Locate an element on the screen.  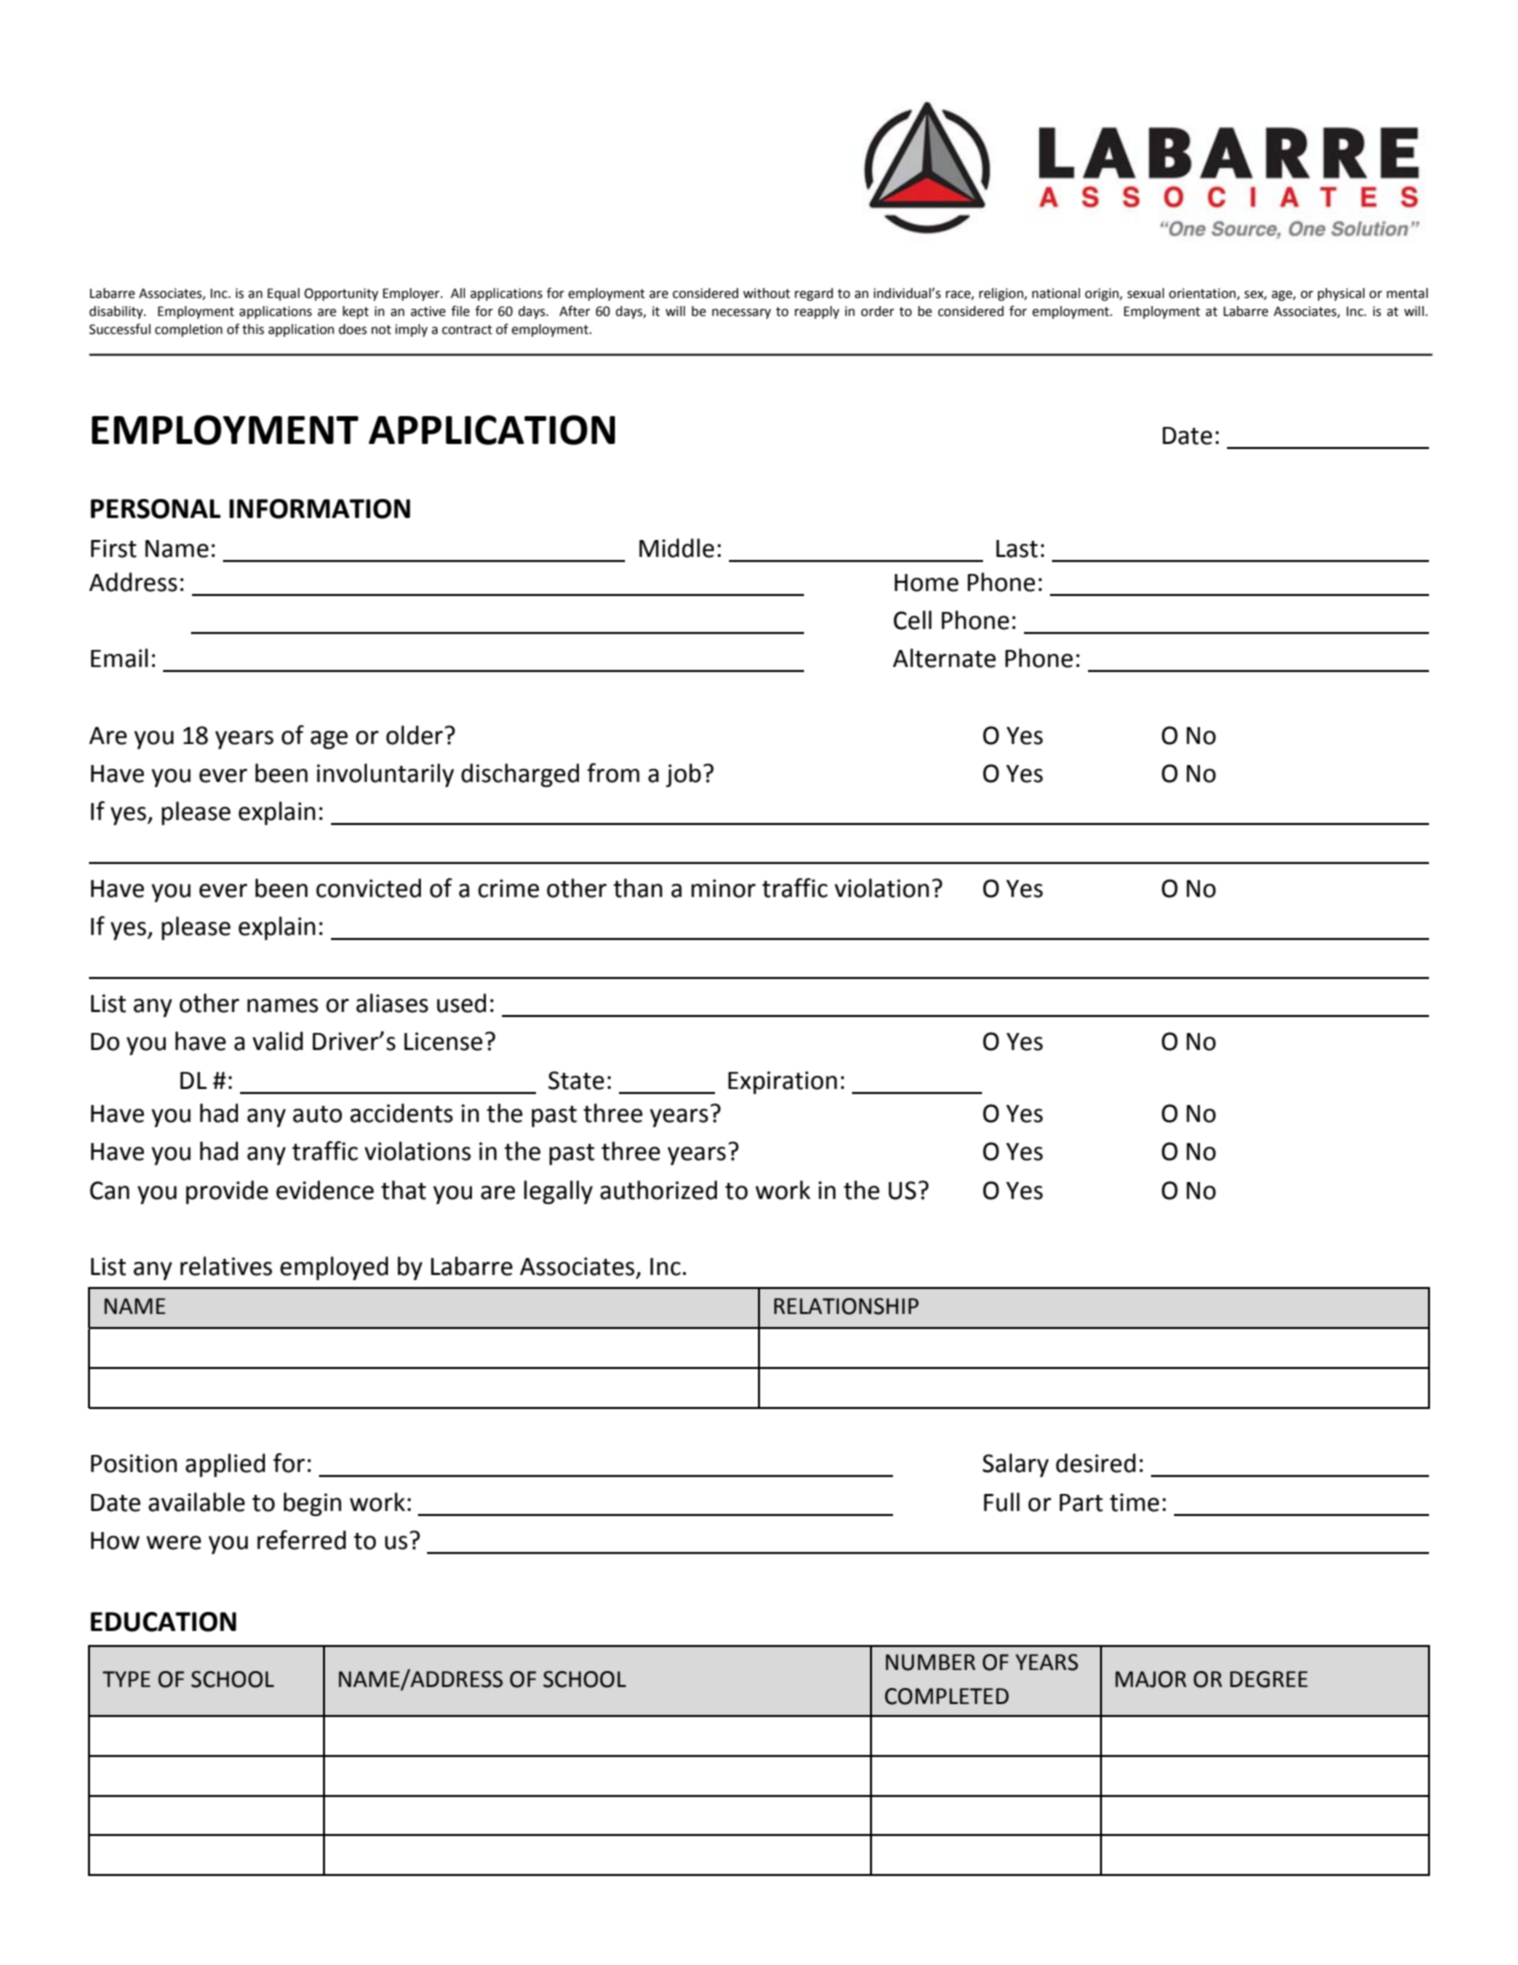
authorized is located at coordinates (658, 1190).
